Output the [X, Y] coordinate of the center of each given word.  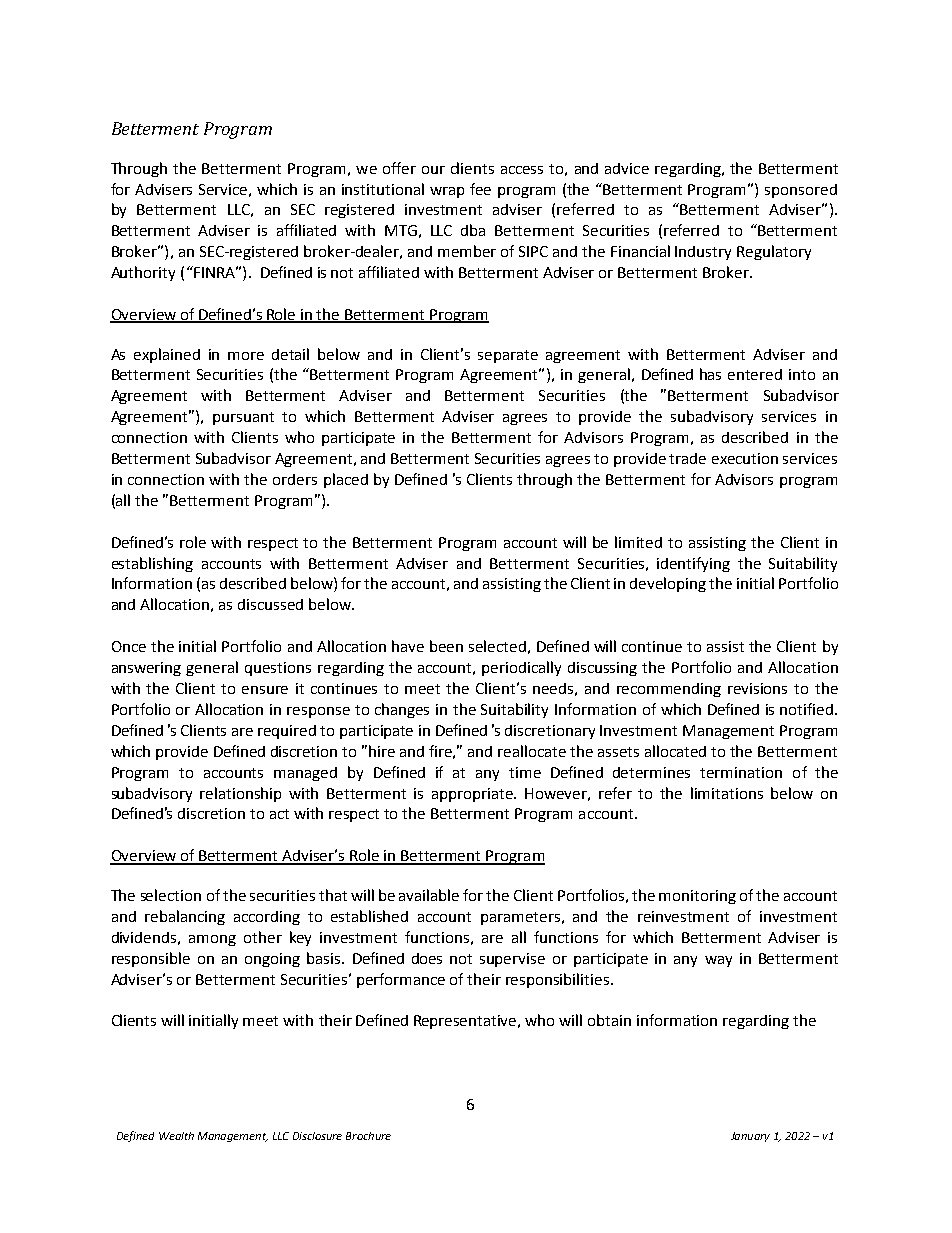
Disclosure [317, 1136]
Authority [143, 273]
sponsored [801, 191]
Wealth [176, 1136]
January [750, 1137]
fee [480, 189]
